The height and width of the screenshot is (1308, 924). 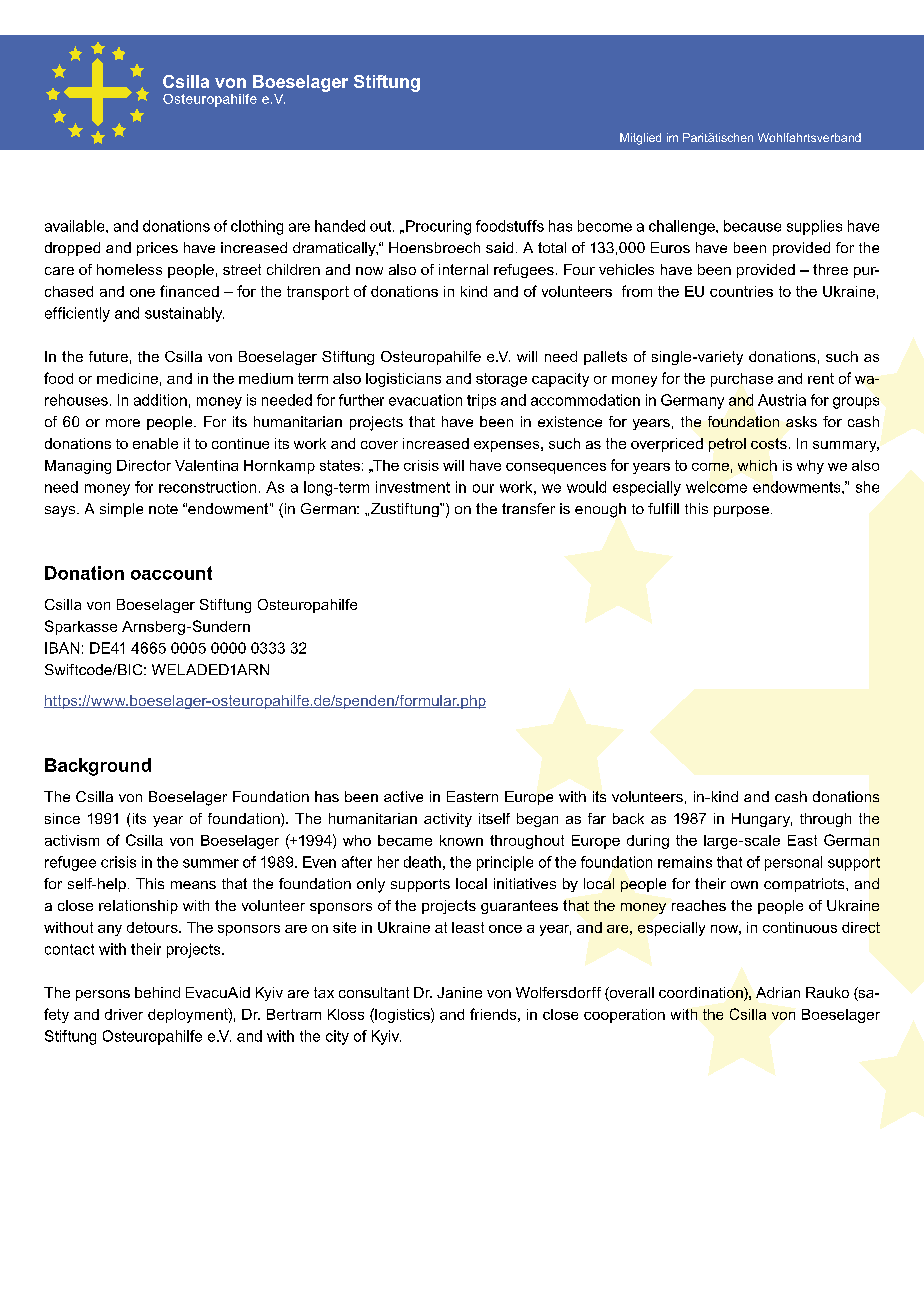 I want to click on behind, so click(x=157, y=992).
